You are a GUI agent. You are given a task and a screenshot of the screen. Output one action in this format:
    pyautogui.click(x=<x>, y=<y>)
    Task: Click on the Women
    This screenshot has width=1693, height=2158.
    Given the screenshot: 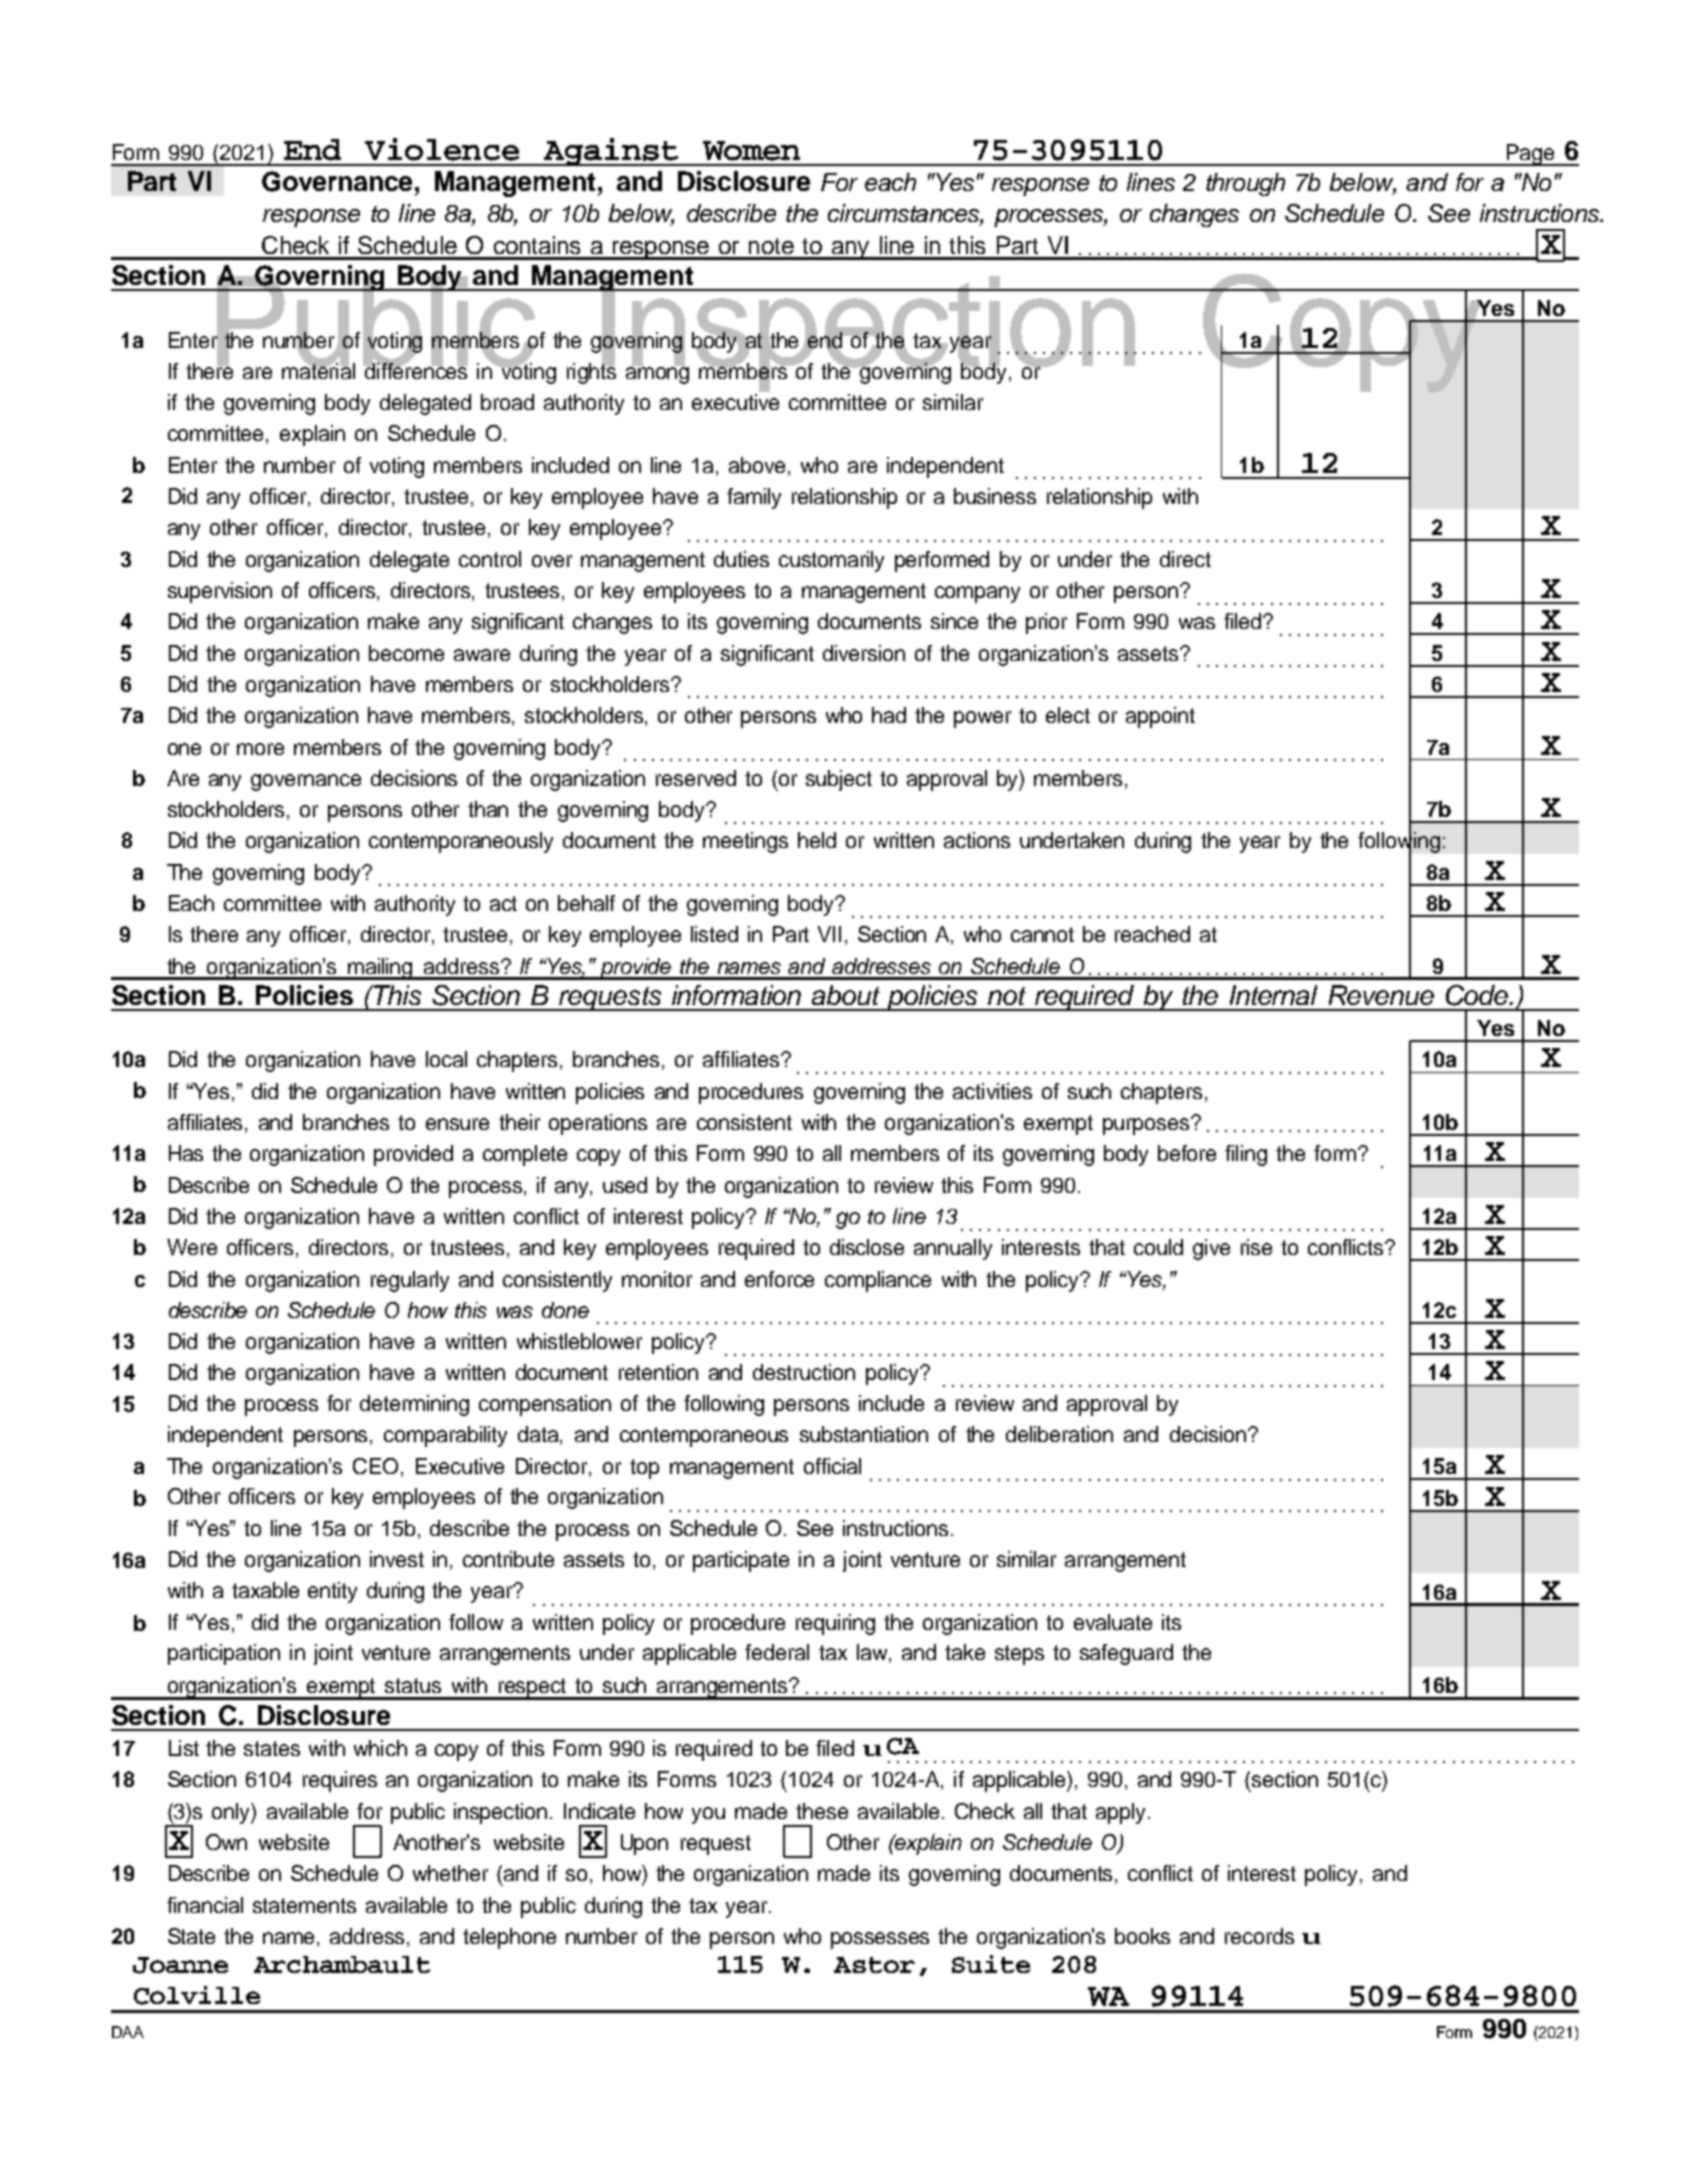 What is the action you would take?
    pyautogui.click(x=751, y=151)
